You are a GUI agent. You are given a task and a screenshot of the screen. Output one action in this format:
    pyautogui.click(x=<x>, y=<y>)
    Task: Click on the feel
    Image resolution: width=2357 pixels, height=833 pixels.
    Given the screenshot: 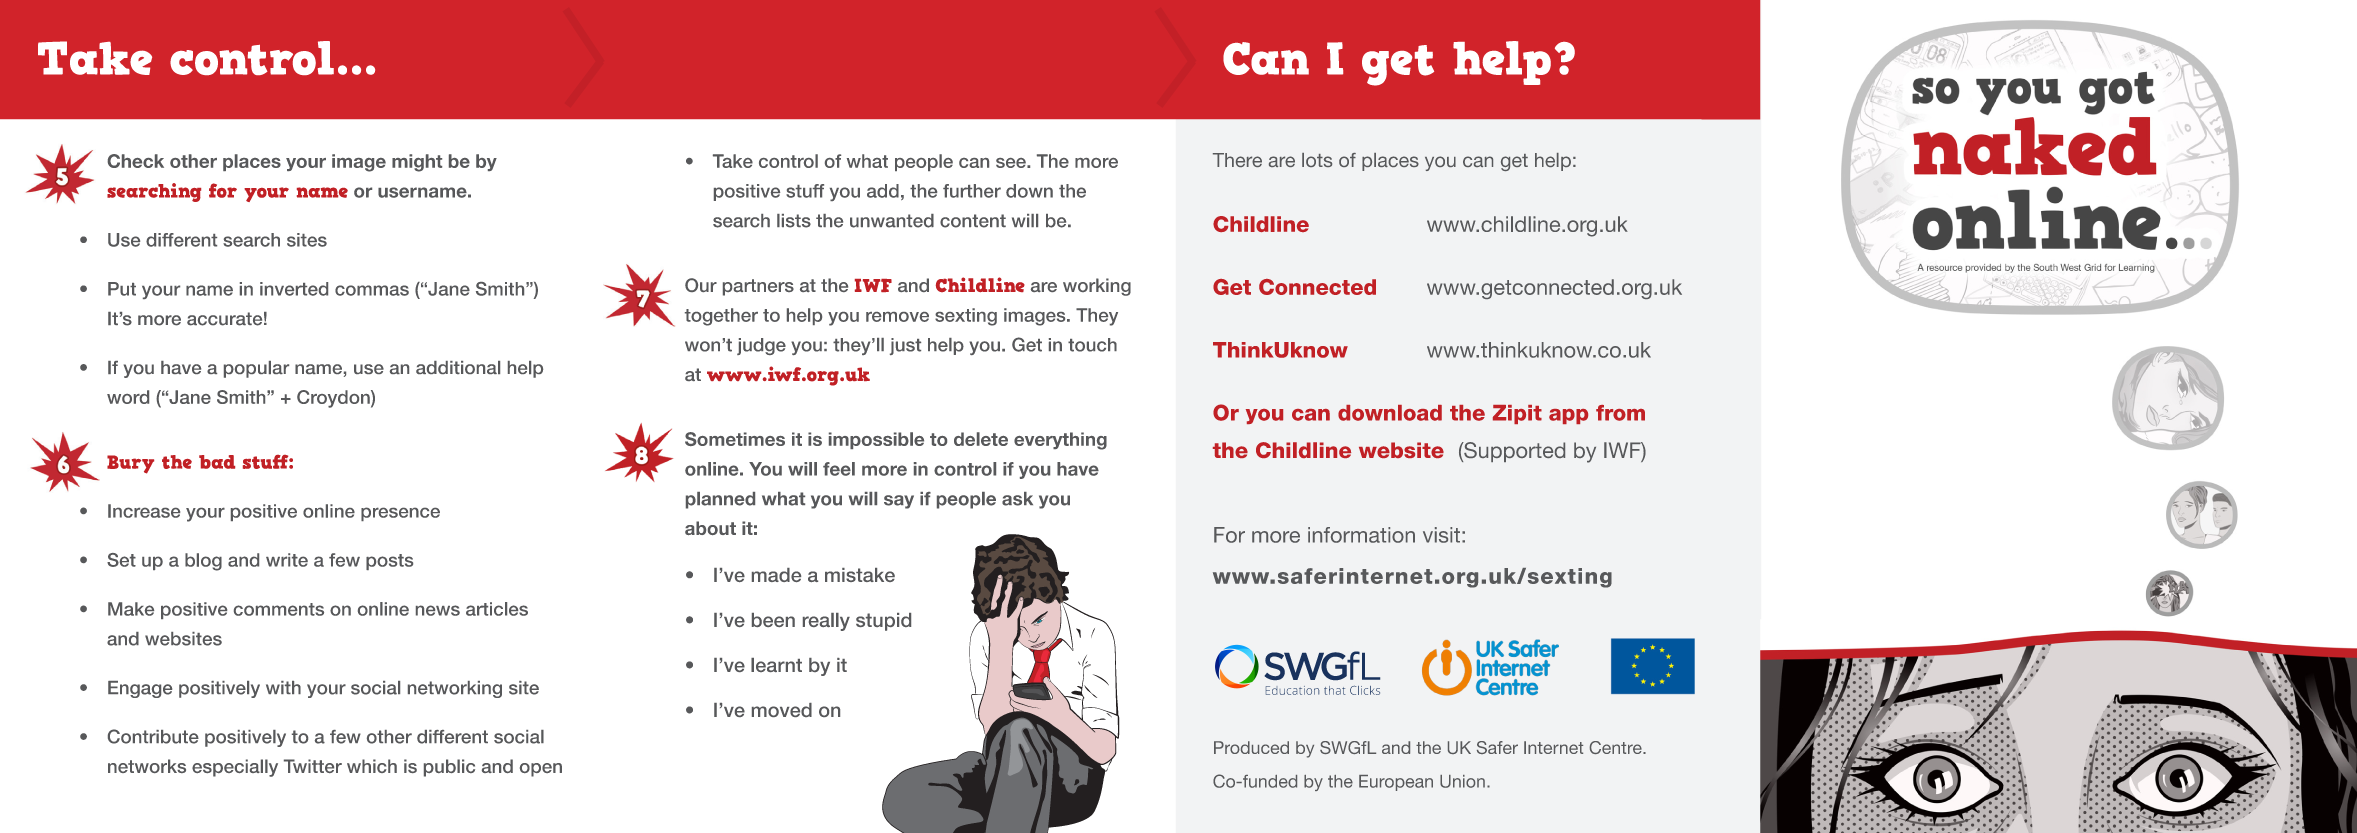 What is the action you would take?
    pyautogui.click(x=839, y=469)
